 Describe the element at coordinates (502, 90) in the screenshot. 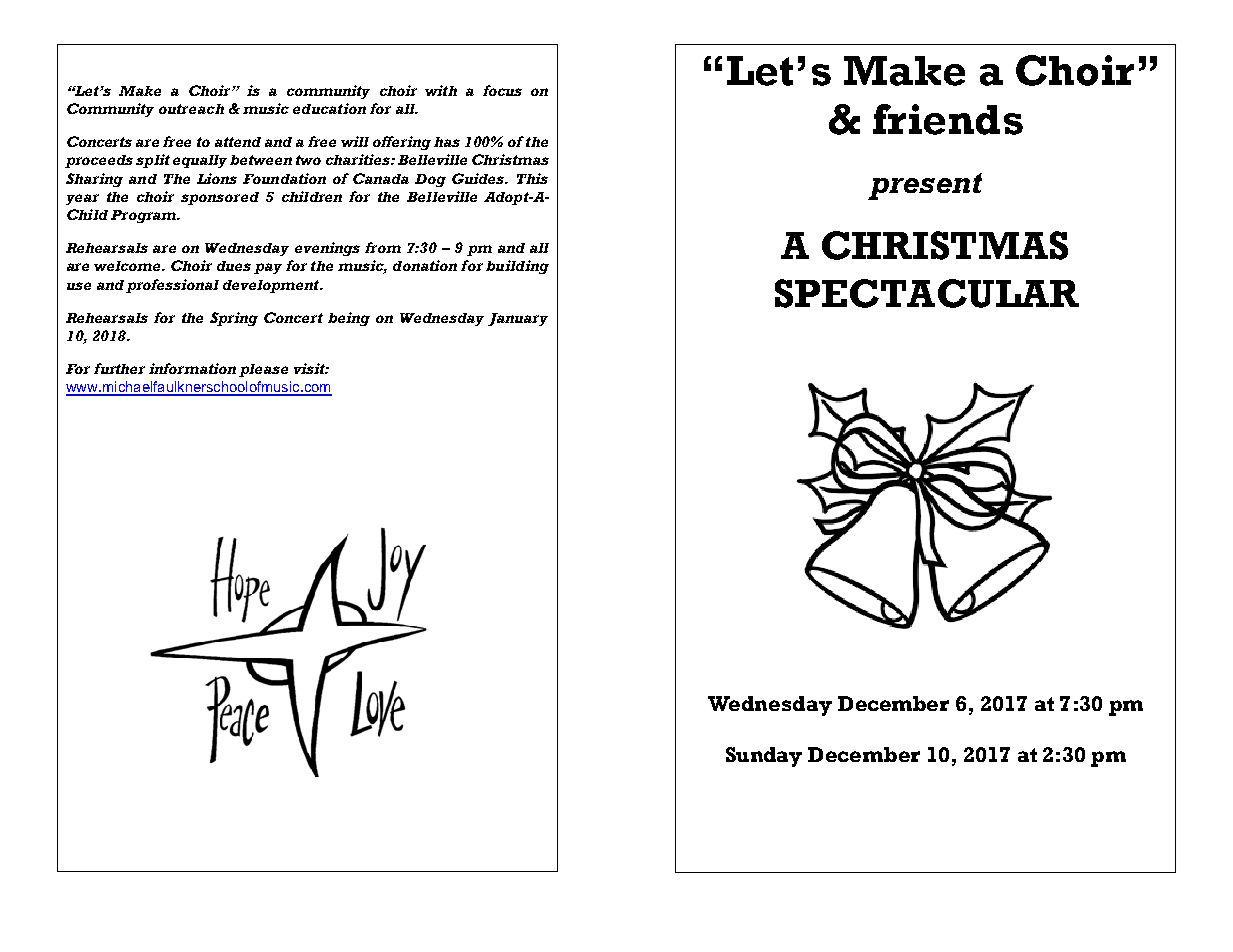

I see `focus` at that location.
